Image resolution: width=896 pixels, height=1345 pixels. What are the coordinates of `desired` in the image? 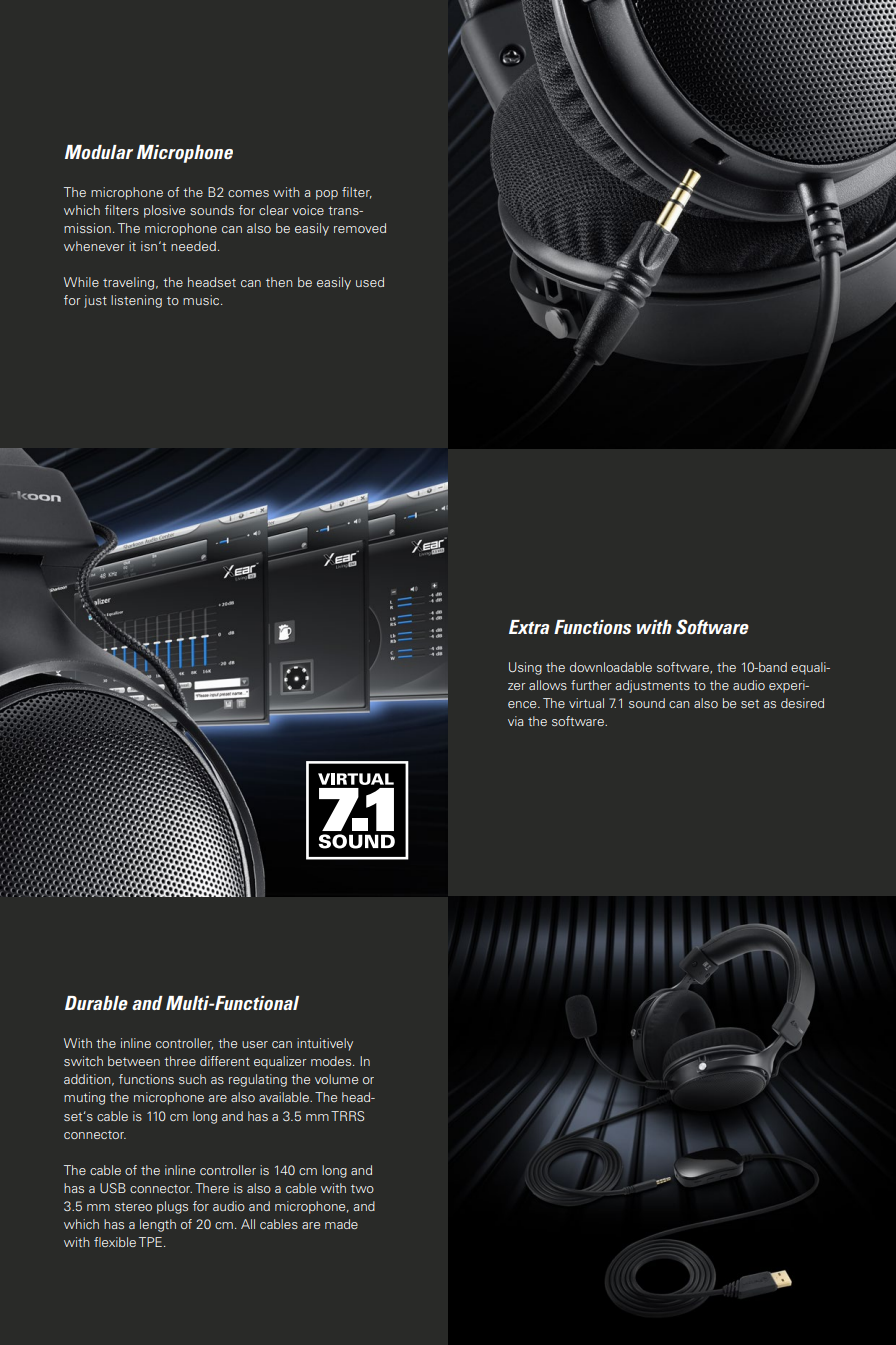 It's located at (802, 703).
